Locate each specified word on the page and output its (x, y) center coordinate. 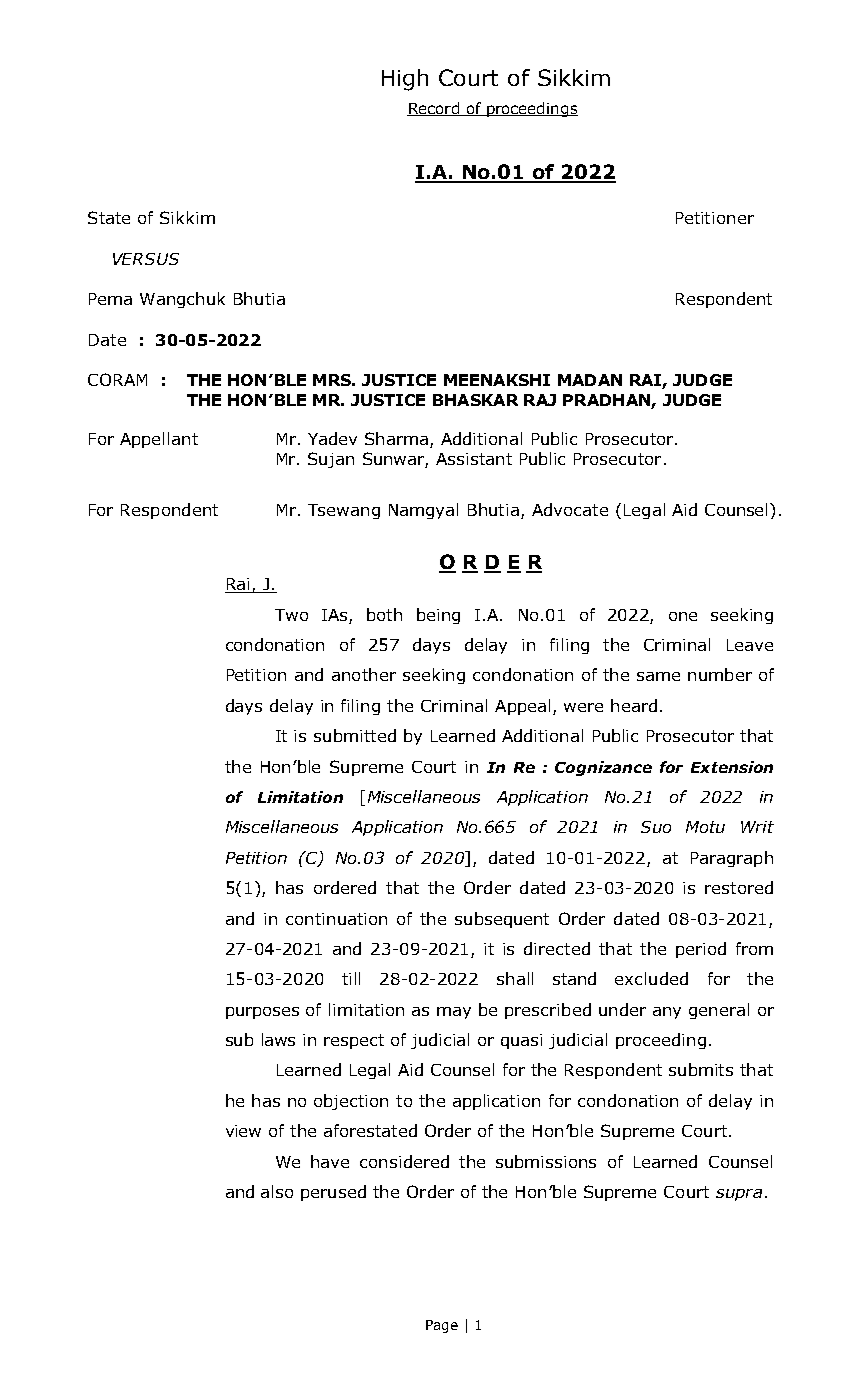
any (667, 1013)
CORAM (117, 379)
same (658, 676)
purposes (262, 1013)
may (454, 1013)
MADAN (590, 380)
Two (291, 615)
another (364, 674)
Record (434, 109)
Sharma (396, 438)
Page (442, 1326)
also (277, 1191)
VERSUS (146, 259)
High (405, 80)
